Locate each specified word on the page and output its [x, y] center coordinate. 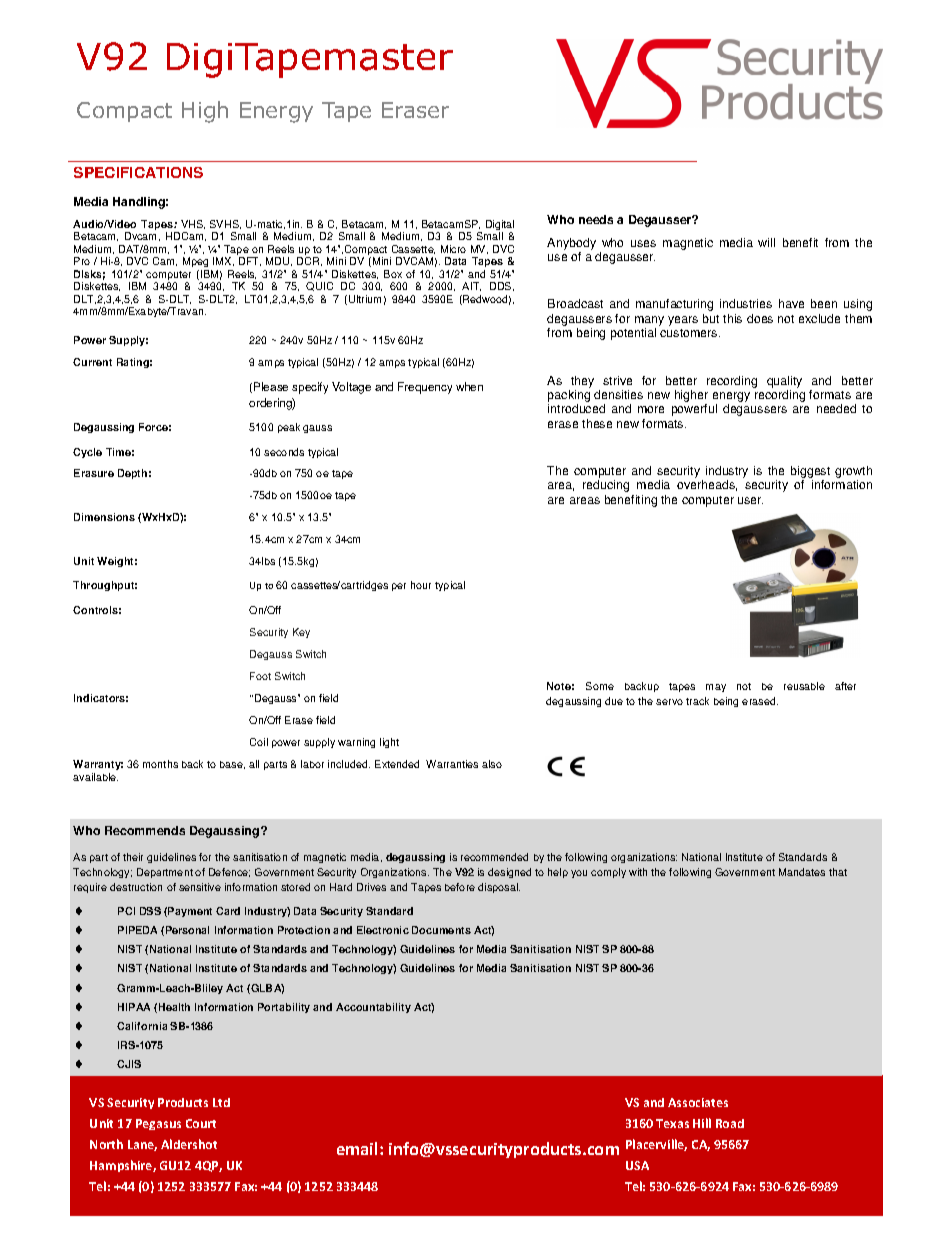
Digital [500, 226]
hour [421, 585]
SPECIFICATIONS [138, 172]
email [359, 1148]
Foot [260, 676]
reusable [804, 686]
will [766, 242]
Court [201, 1123]
